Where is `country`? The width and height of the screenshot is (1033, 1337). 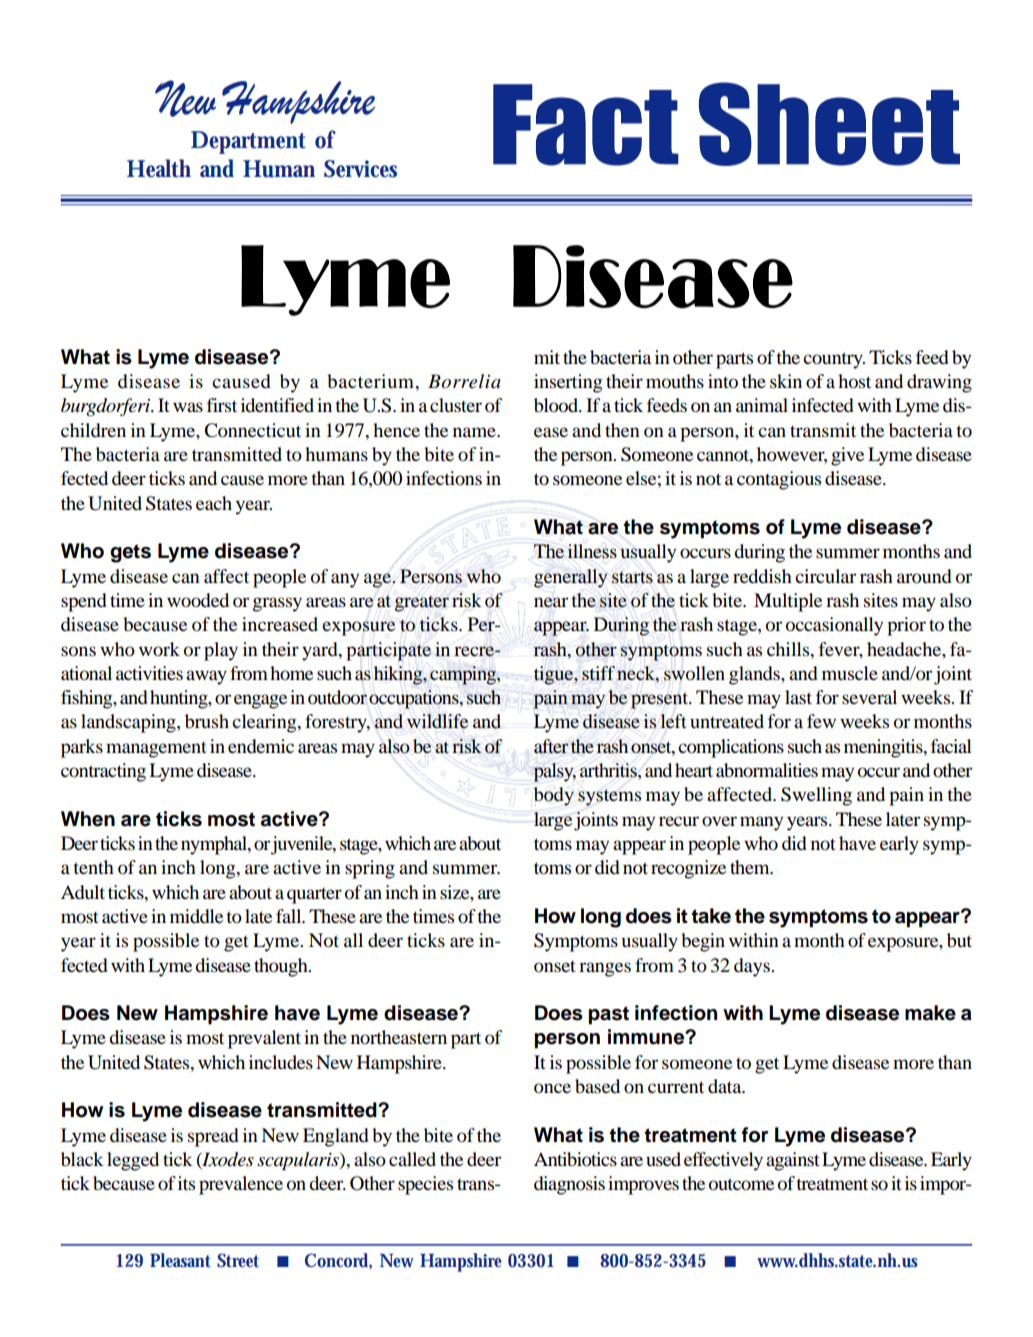 country is located at coordinates (834, 360).
